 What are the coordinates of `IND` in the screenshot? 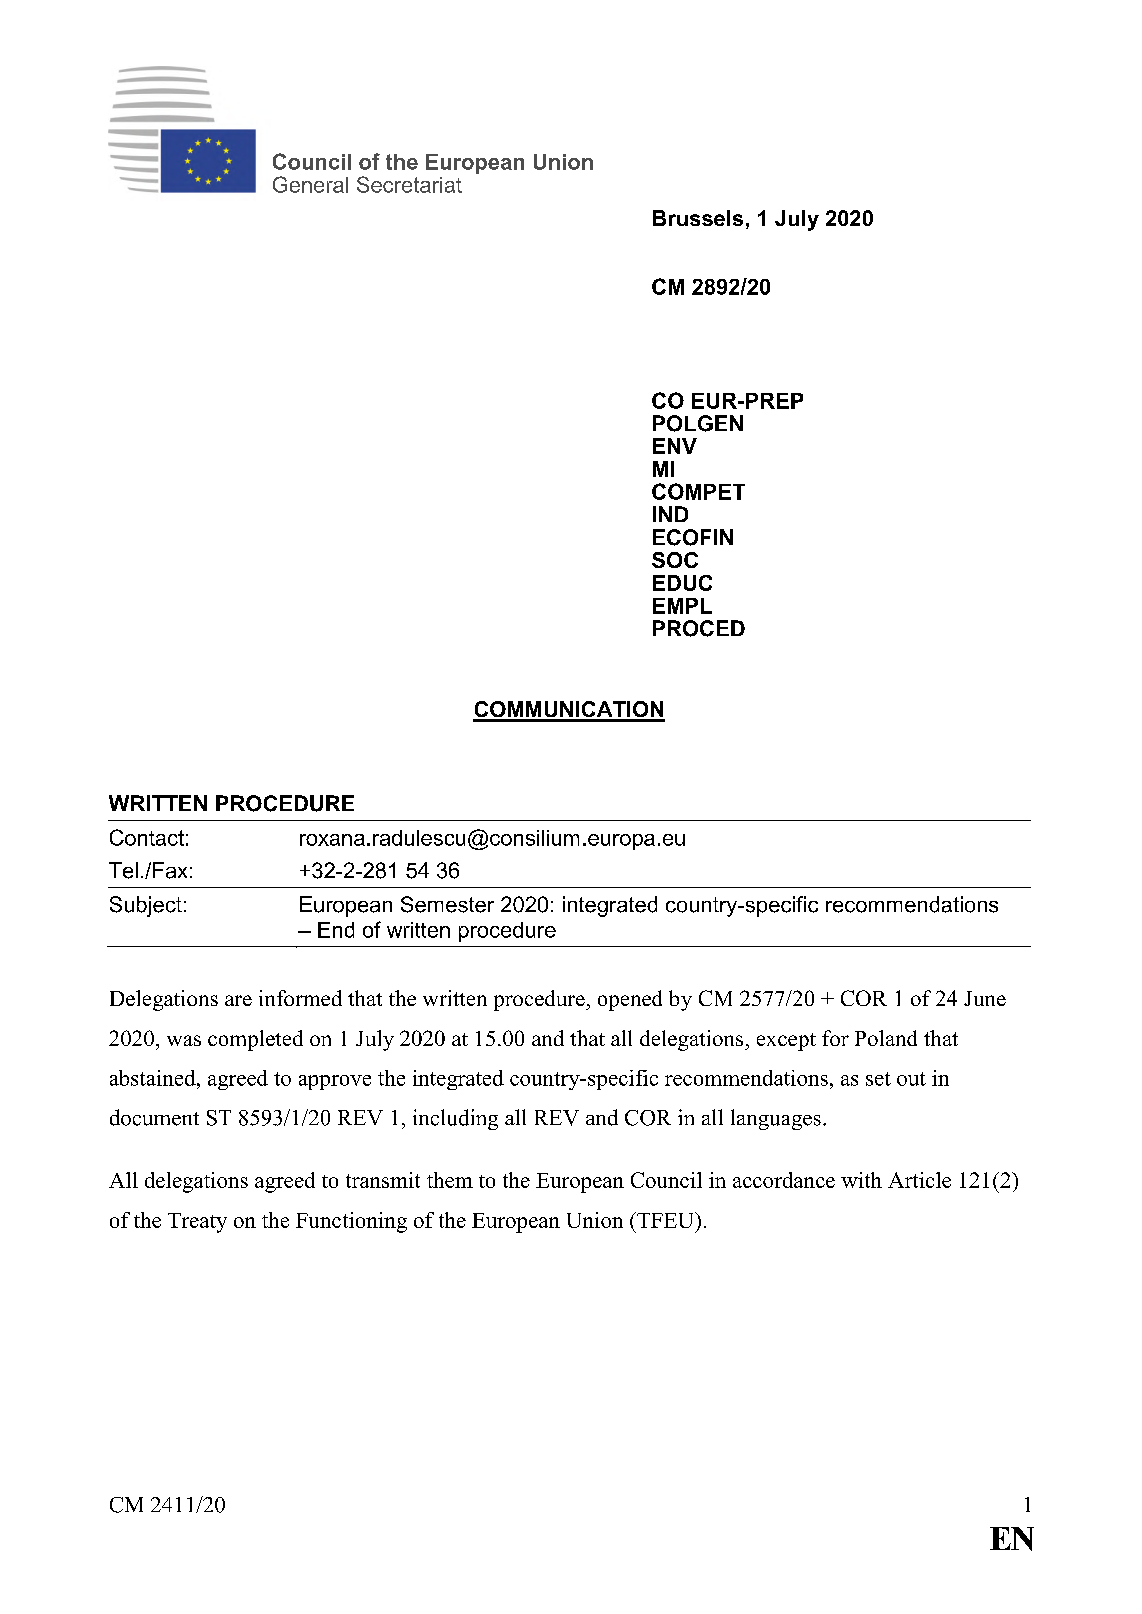 It's located at (670, 514).
